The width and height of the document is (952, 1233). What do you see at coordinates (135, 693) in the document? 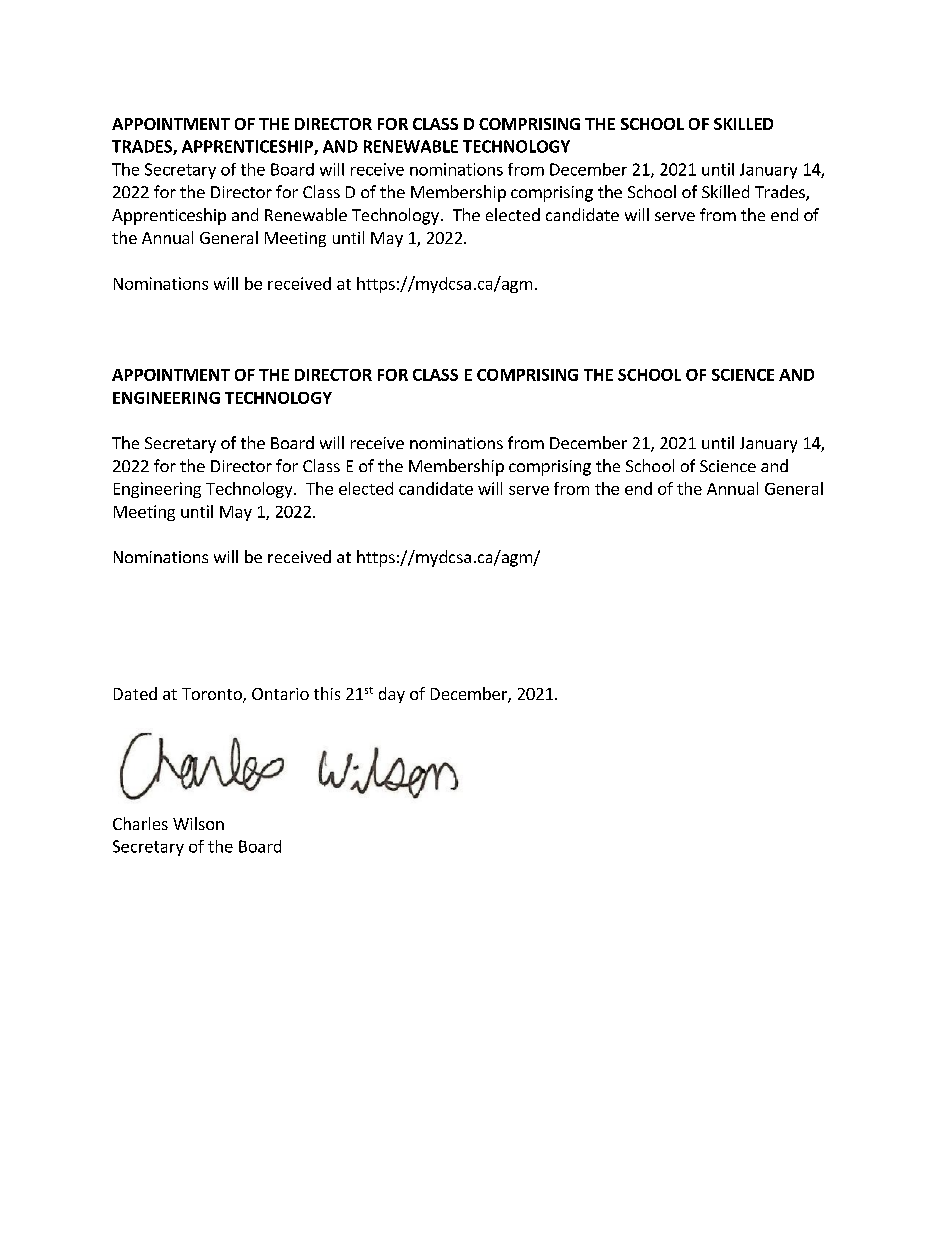
I see `Dated` at bounding box center [135, 693].
